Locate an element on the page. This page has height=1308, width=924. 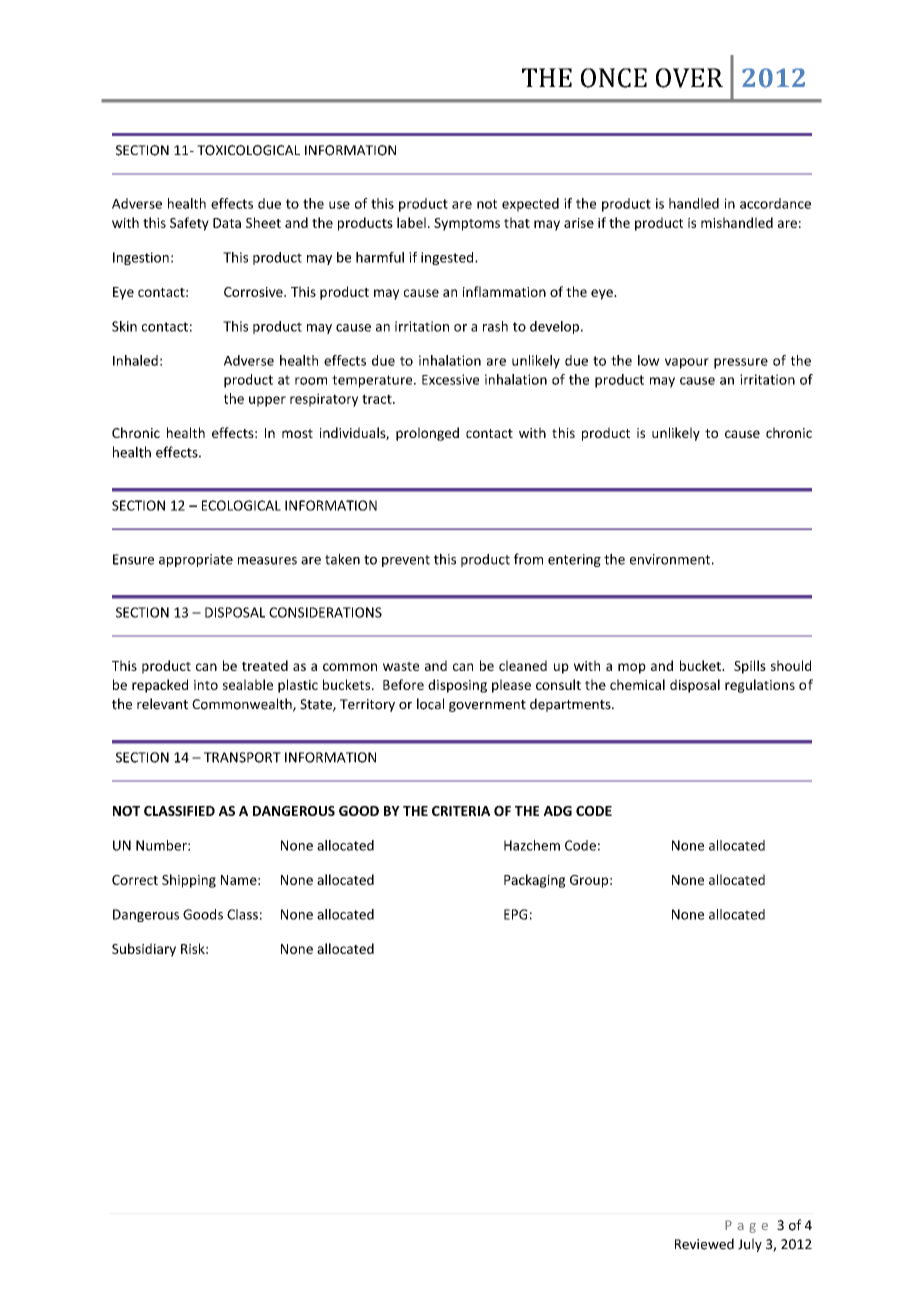
Symptoms is located at coordinates (467, 224).
